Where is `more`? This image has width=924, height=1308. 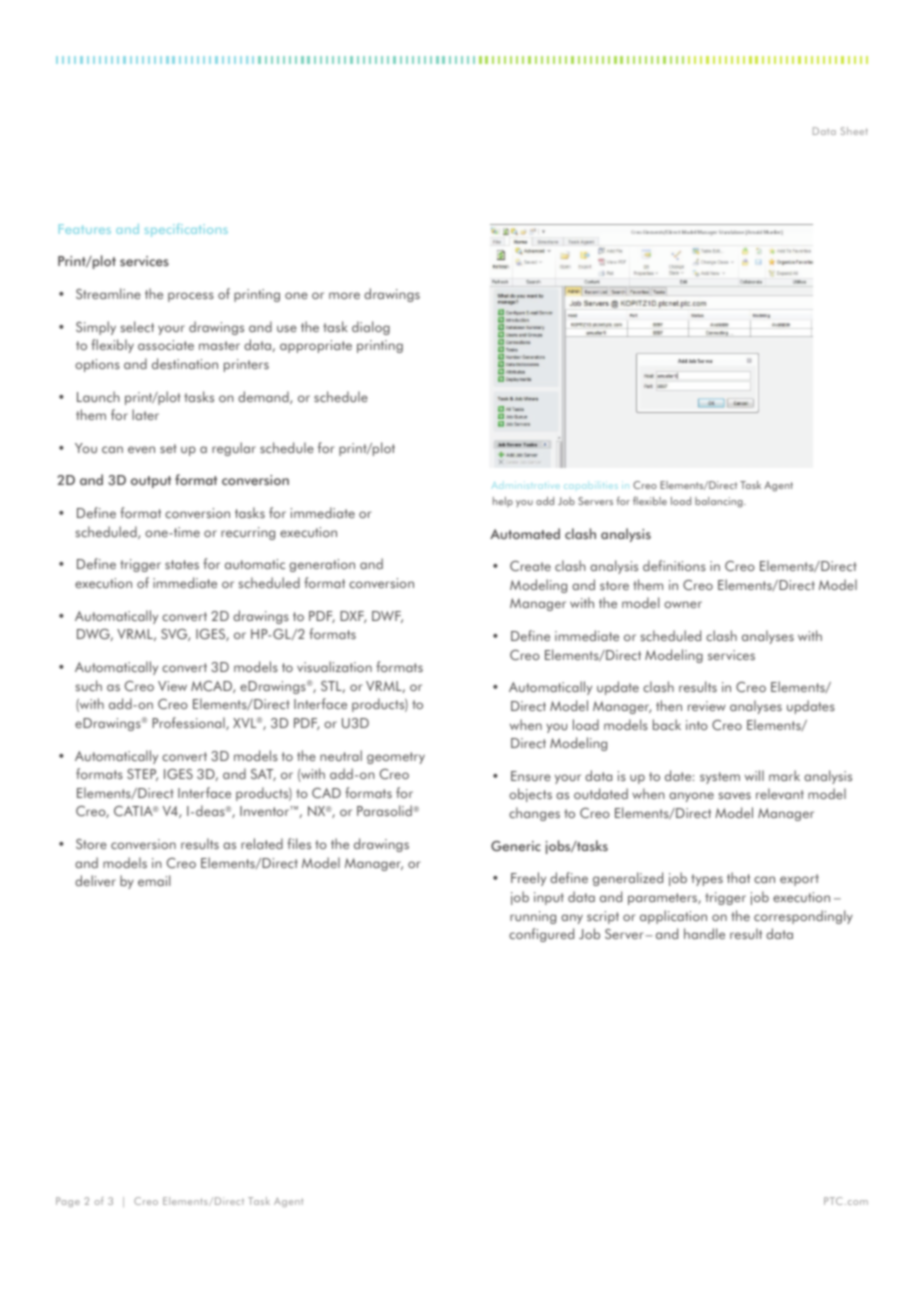 more is located at coordinates (344, 295).
